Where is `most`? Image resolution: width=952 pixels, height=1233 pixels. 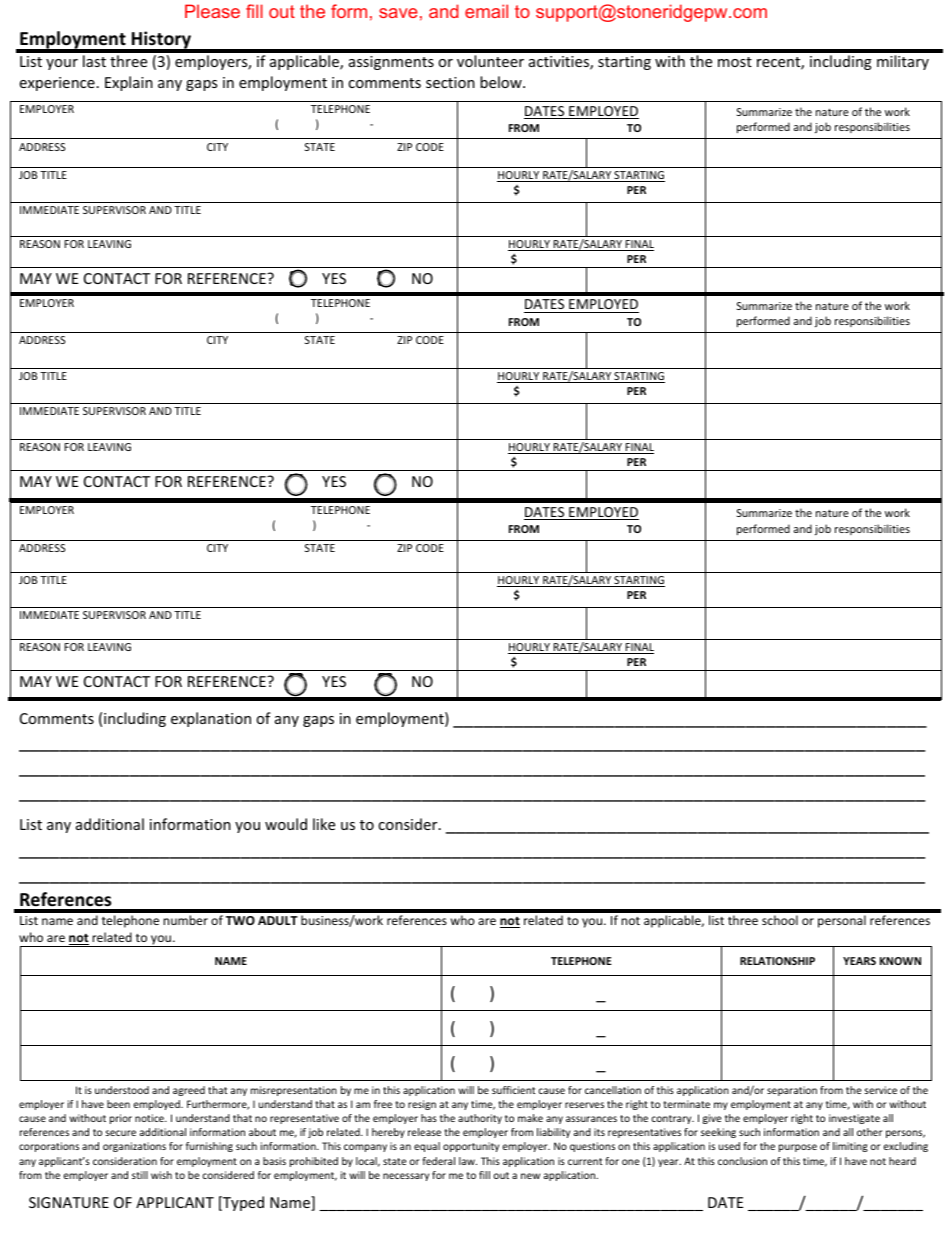 most is located at coordinates (735, 62).
